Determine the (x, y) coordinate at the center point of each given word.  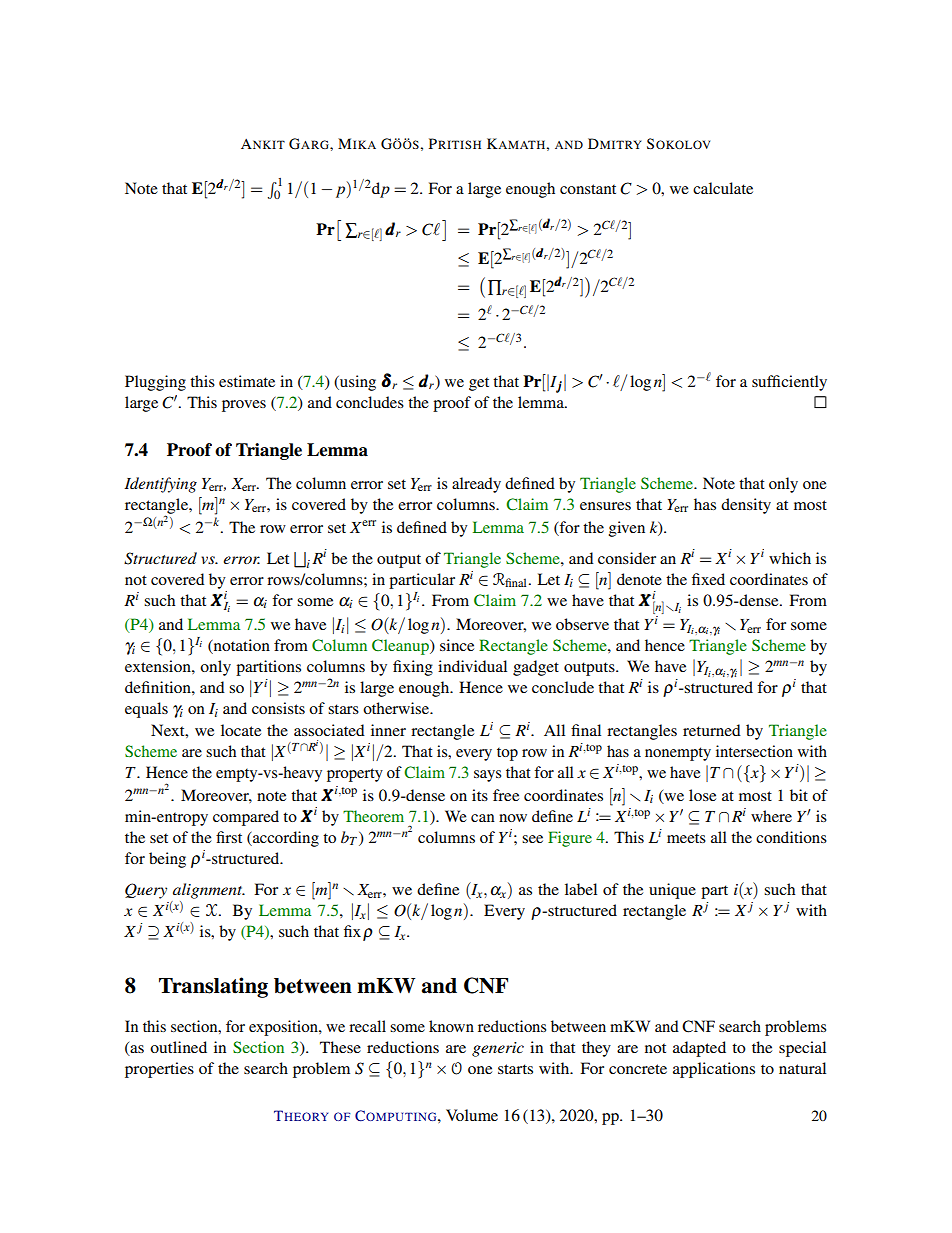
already (476, 485)
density (746, 506)
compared (246, 818)
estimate (247, 381)
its (480, 795)
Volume (472, 1115)
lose (702, 795)
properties (159, 1070)
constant (588, 189)
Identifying (160, 485)
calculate (723, 188)
